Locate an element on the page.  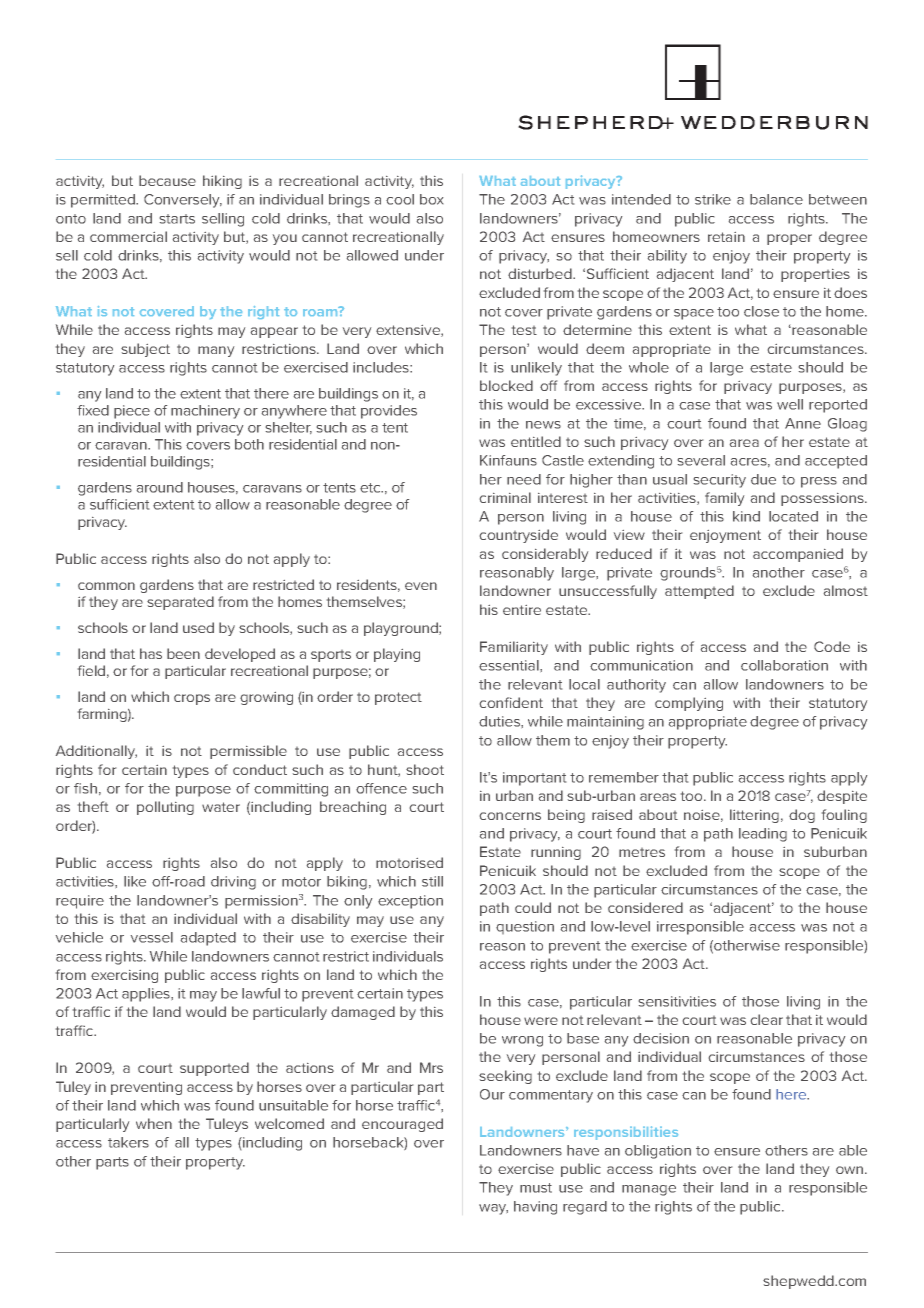
dog is located at coordinates (802, 816).
